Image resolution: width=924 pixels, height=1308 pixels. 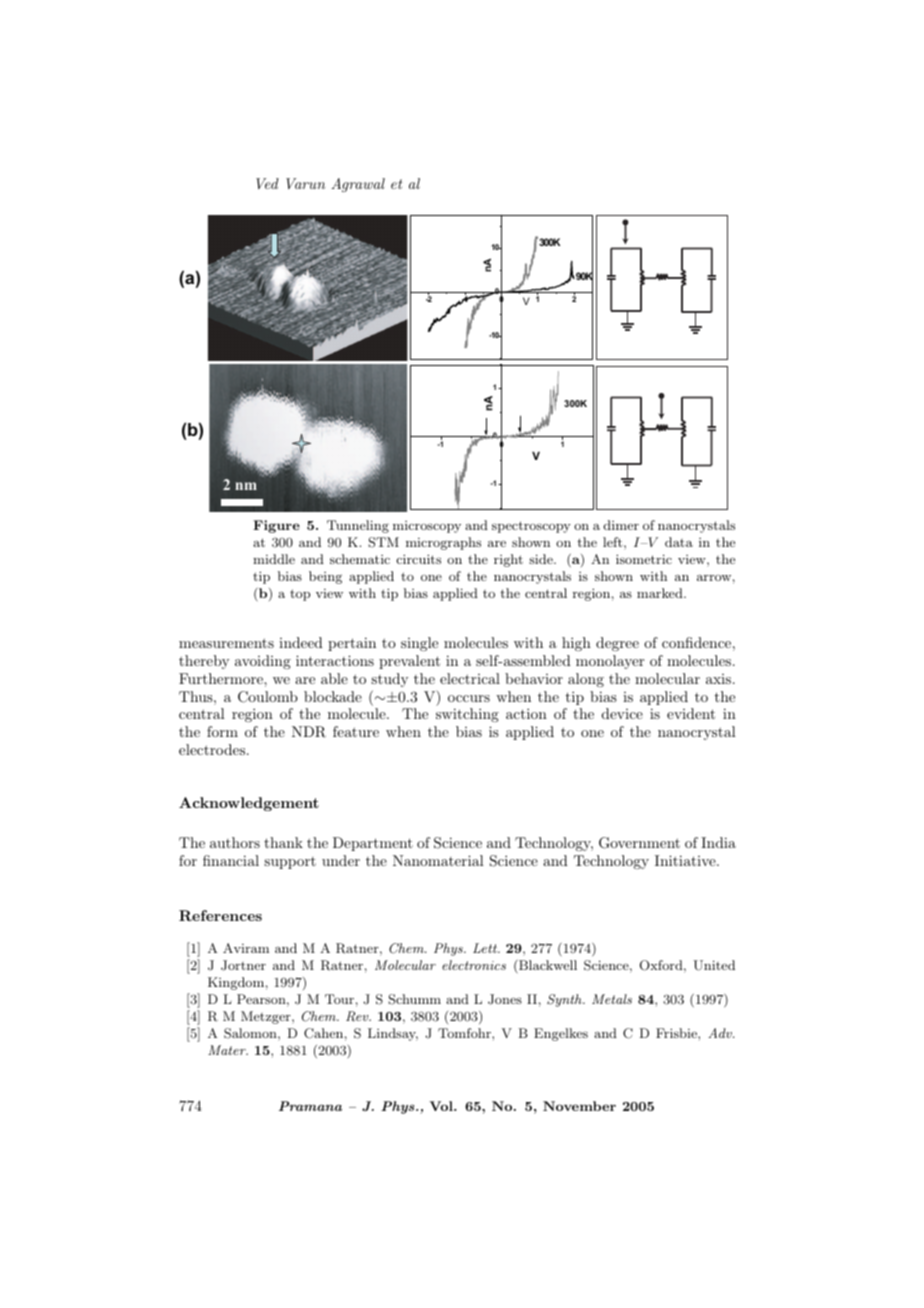 I want to click on Adv, so click(x=721, y=1033).
